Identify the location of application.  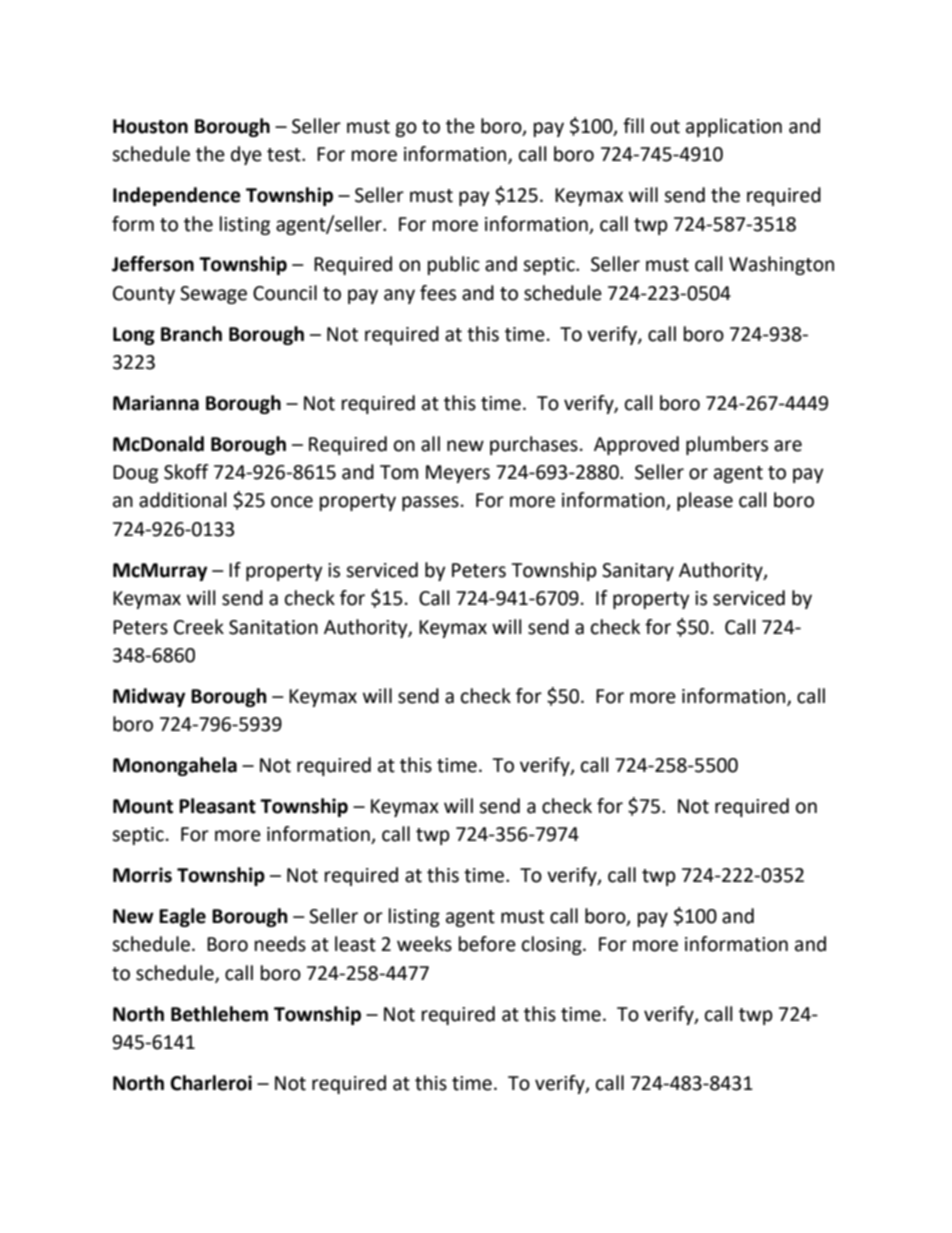
(734, 127).
